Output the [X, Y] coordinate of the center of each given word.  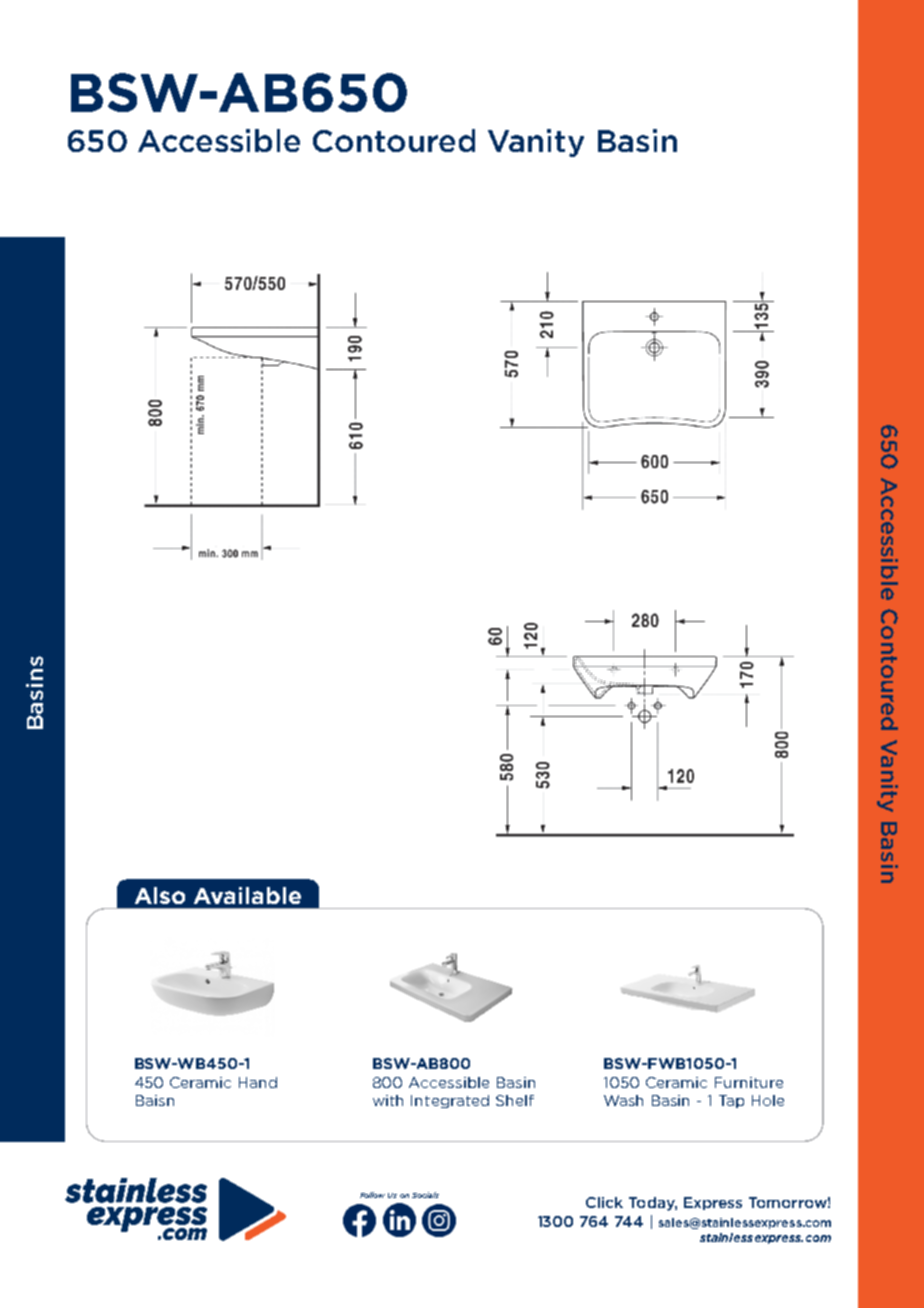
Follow [372, 1195]
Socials [425, 1195]
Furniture [749, 1082]
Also [160, 895]
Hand [258, 1082]
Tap [731, 1101]
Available [247, 895]
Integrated [450, 1101]
